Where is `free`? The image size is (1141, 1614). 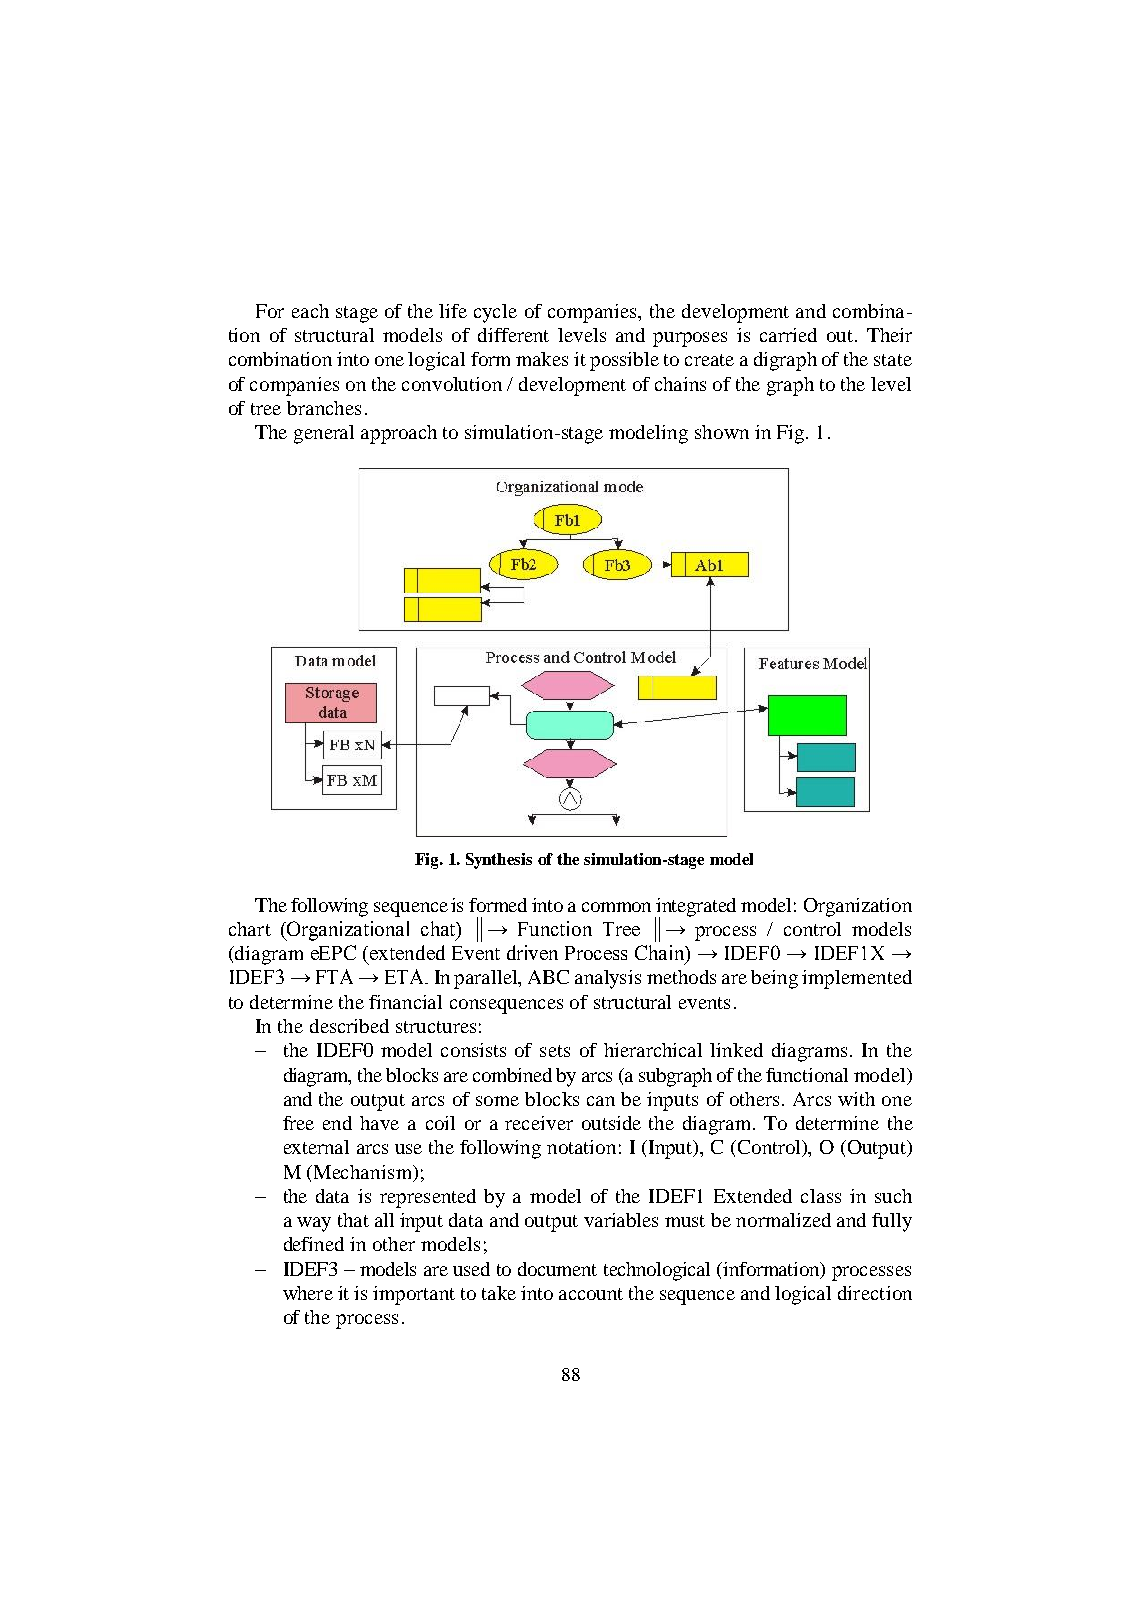 free is located at coordinates (298, 1123).
